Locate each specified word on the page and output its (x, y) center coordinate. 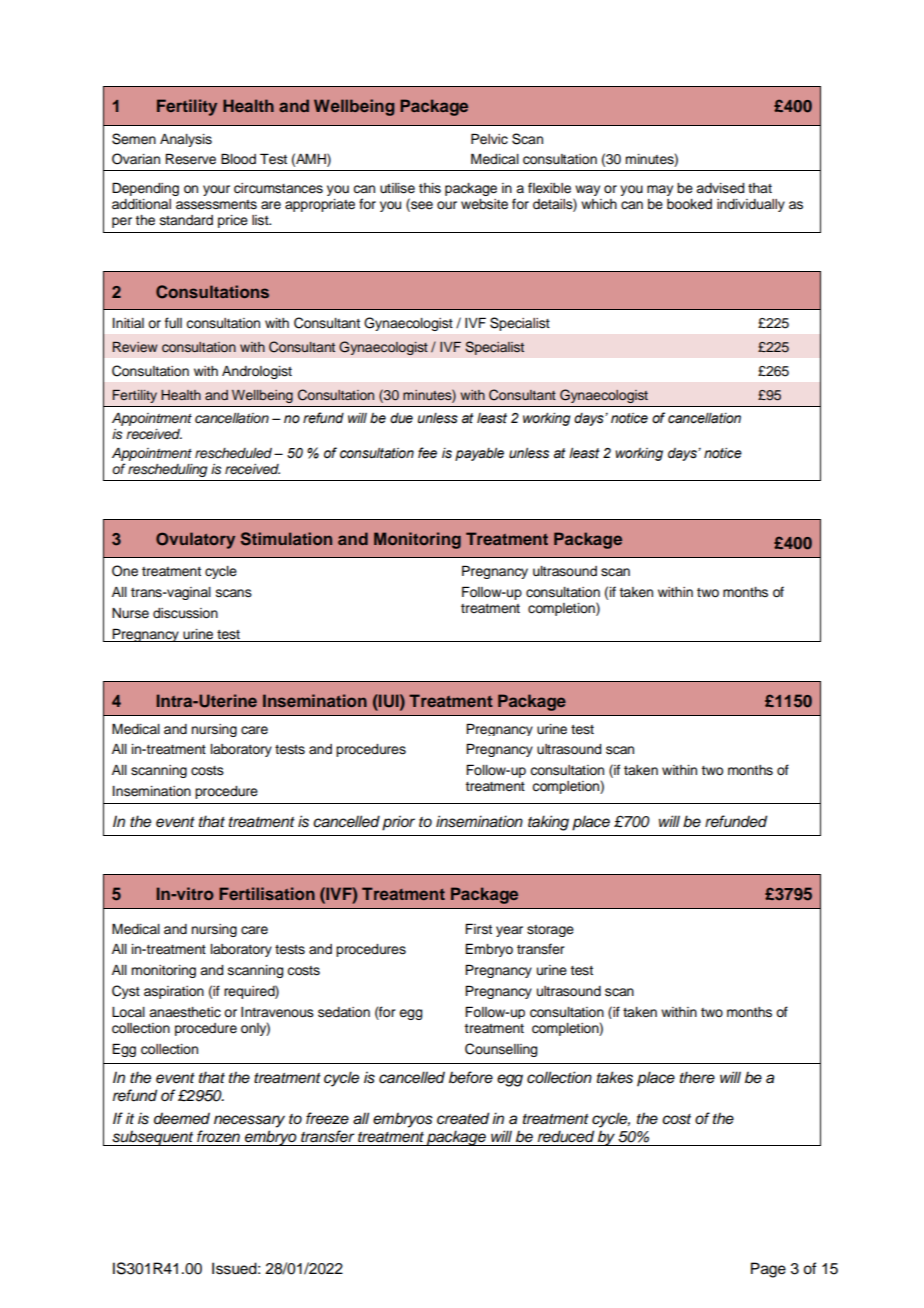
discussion (185, 613)
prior (398, 823)
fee (427, 453)
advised (720, 188)
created (463, 1118)
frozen (218, 1136)
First (478, 929)
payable (479, 454)
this (430, 188)
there (697, 1077)
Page (768, 1270)
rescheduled (235, 453)
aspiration (174, 992)
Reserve (190, 159)
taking (548, 823)
